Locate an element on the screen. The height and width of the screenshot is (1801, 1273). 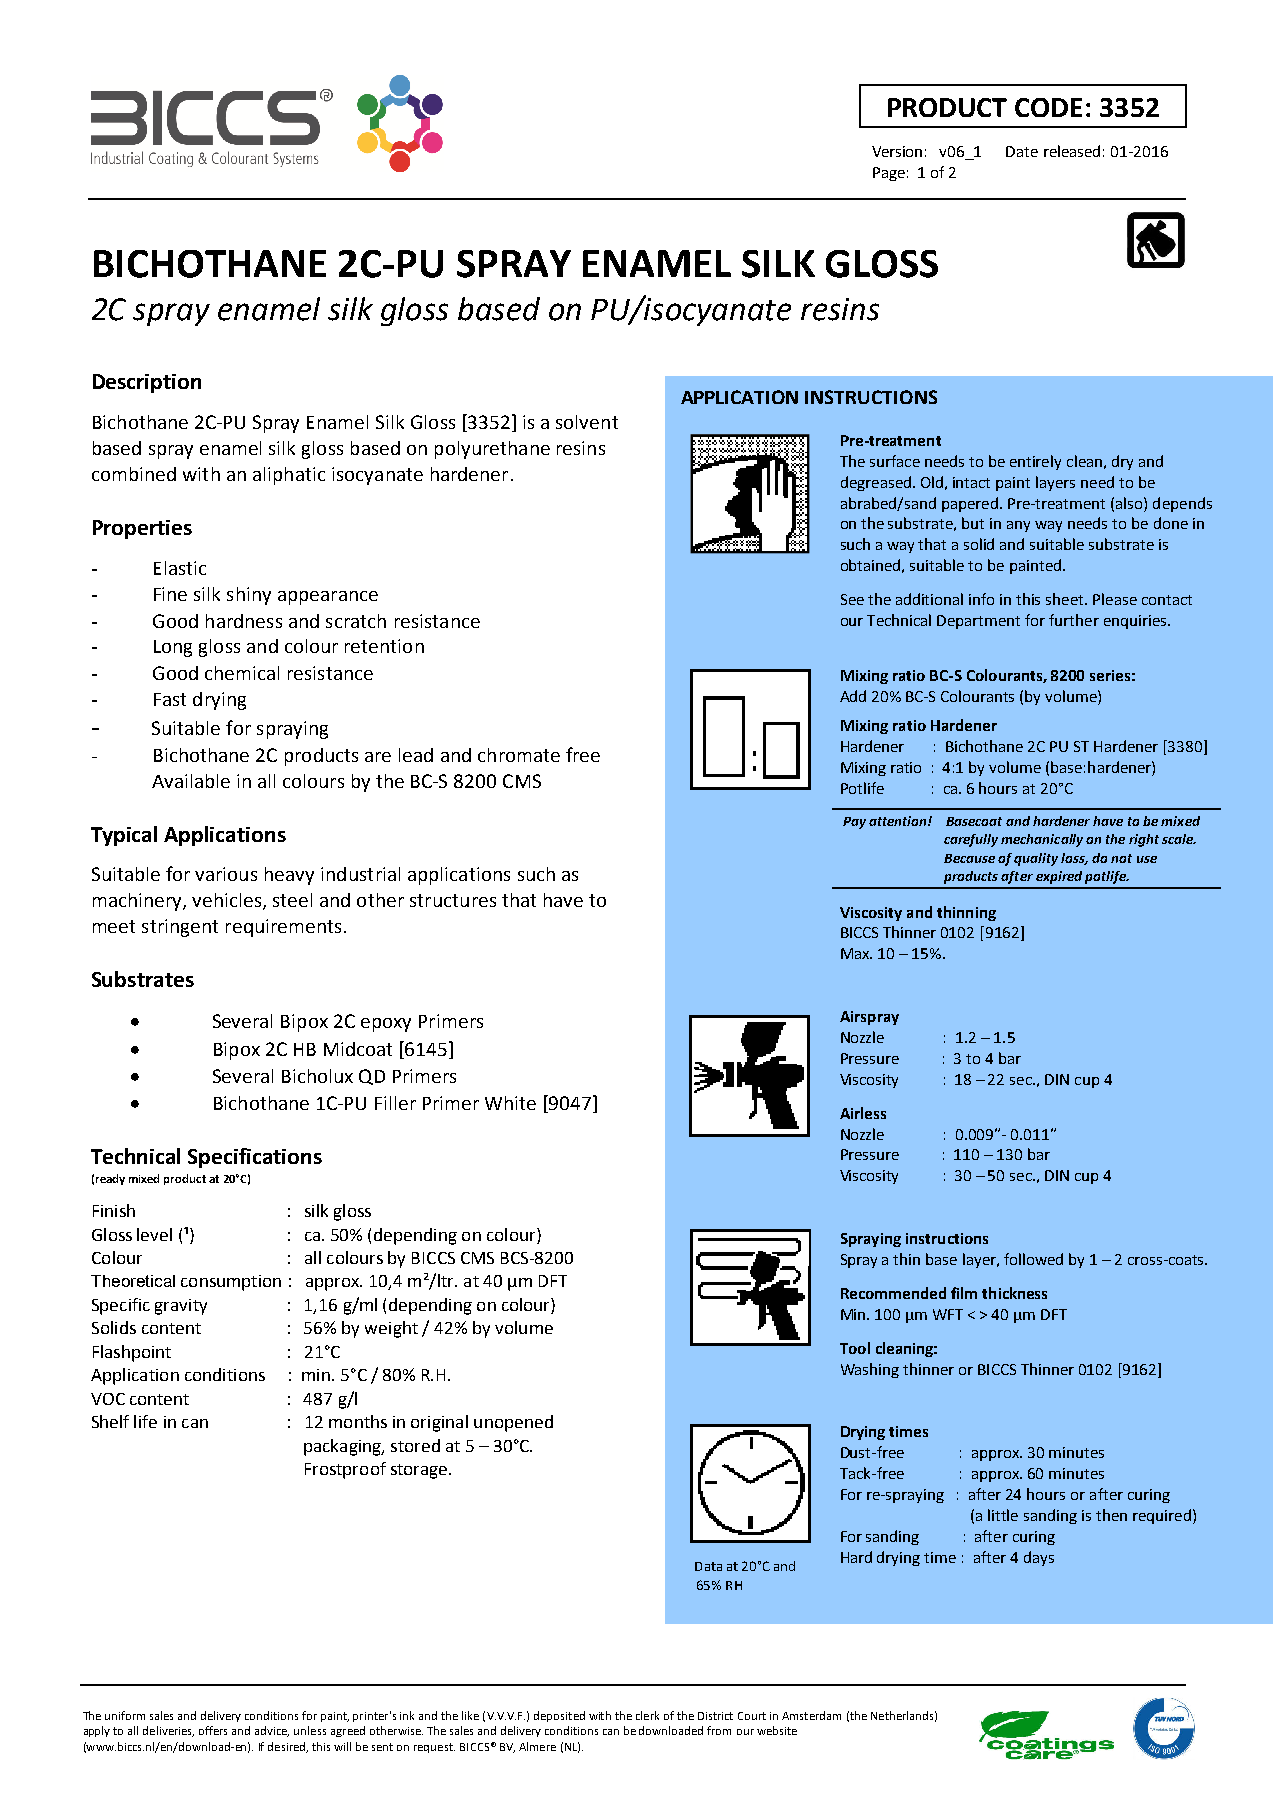
followed is located at coordinates (1033, 1259).
